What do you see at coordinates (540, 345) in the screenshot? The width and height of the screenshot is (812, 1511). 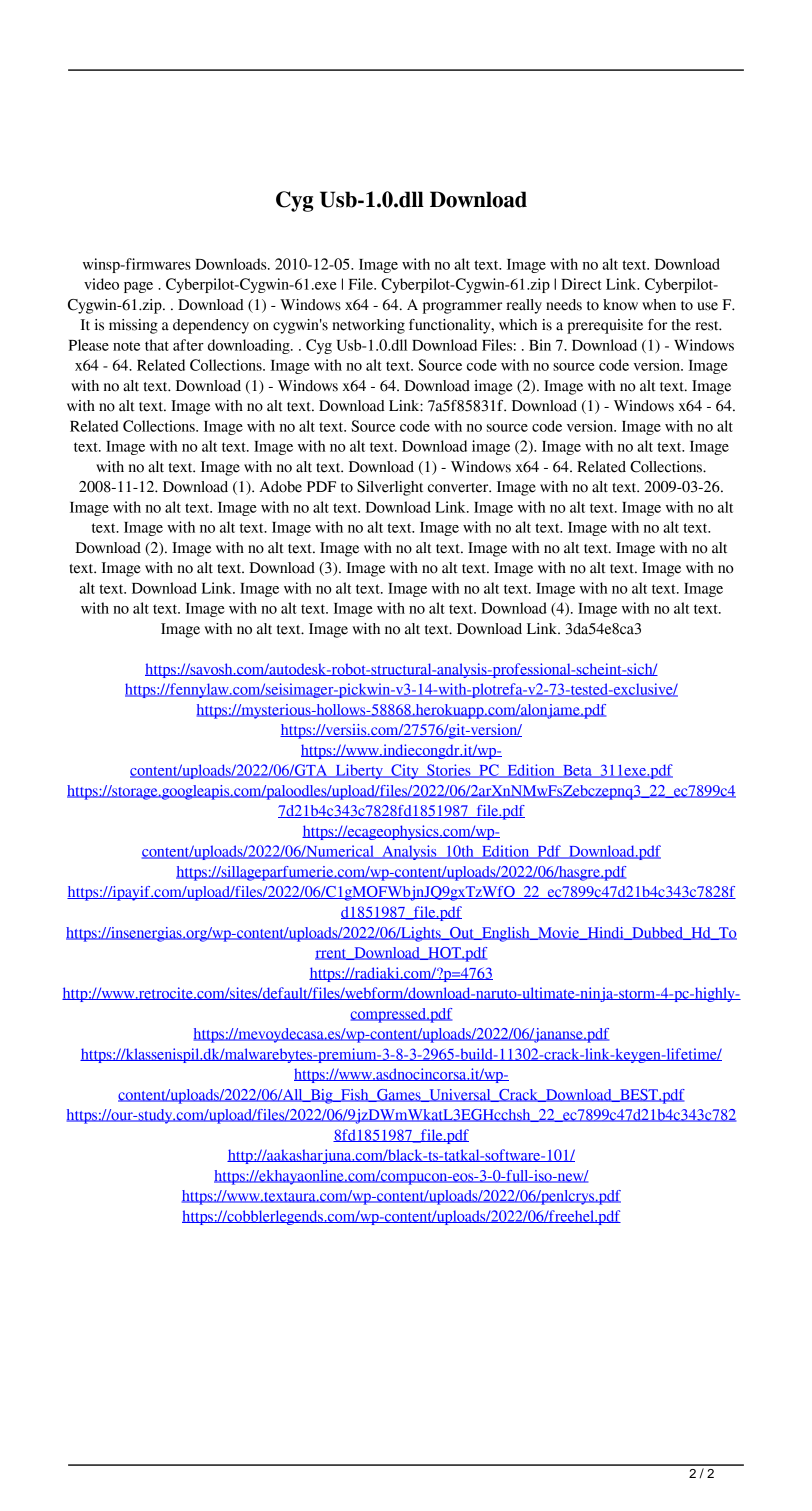 I see `Bin` at bounding box center [540, 345].
